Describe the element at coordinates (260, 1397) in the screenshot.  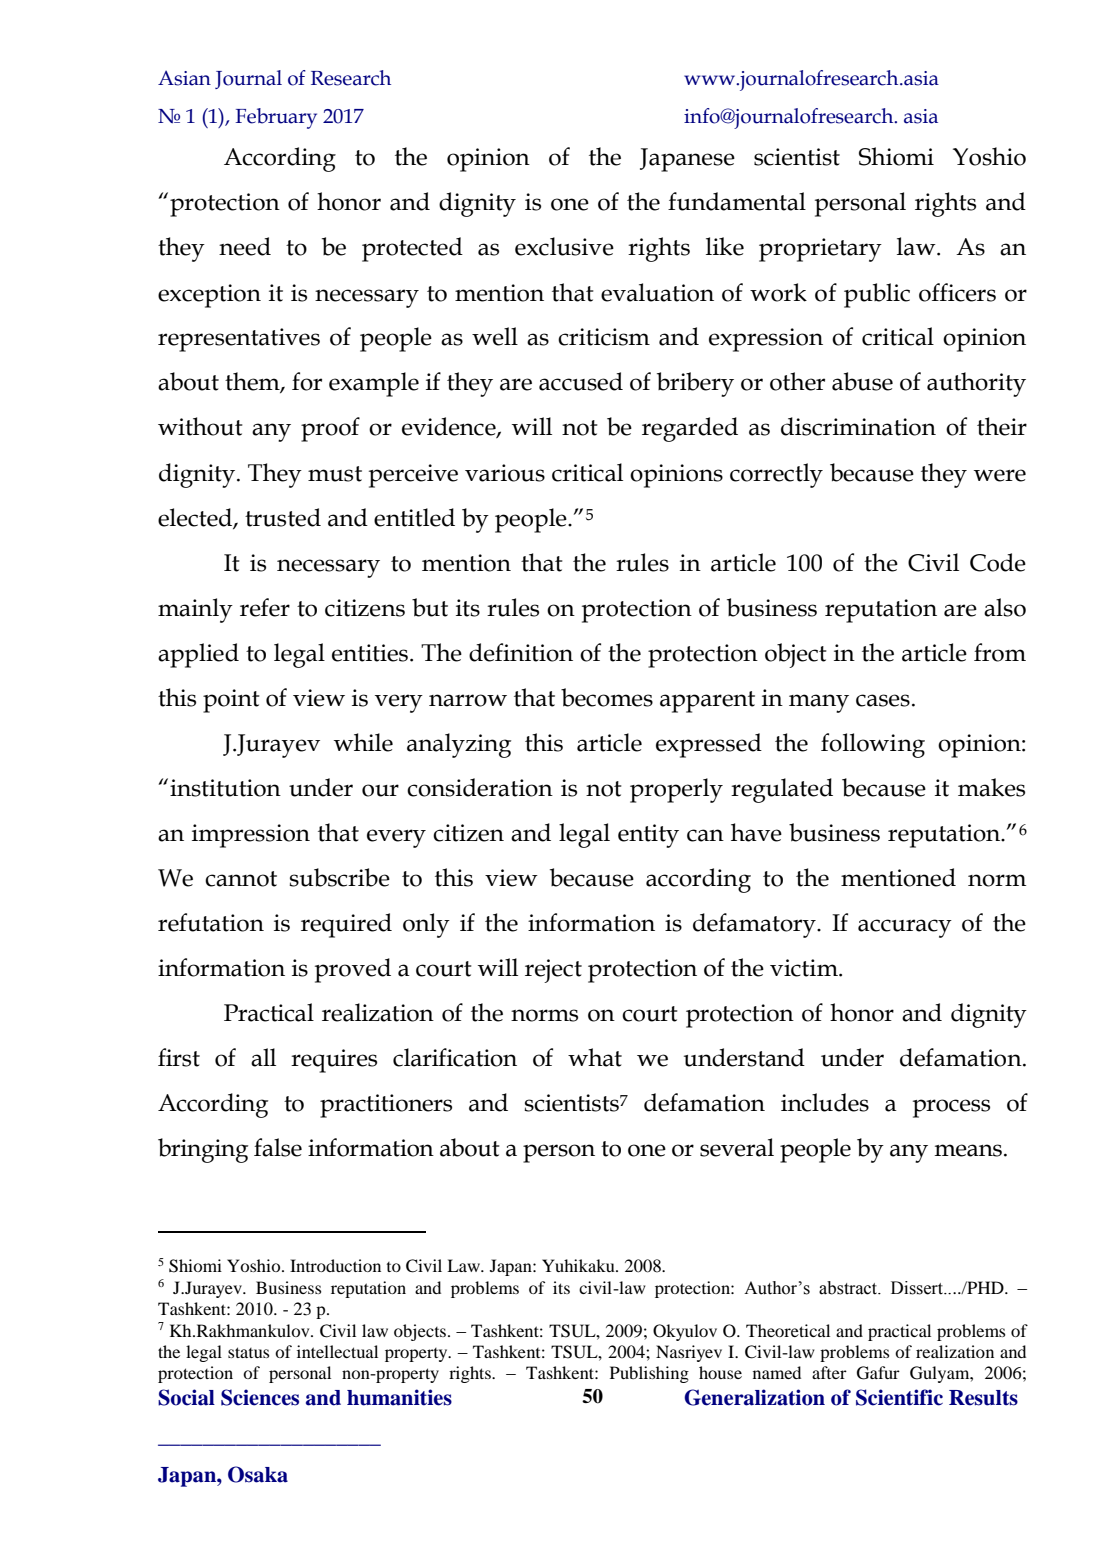
I see `Sciences` at that location.
